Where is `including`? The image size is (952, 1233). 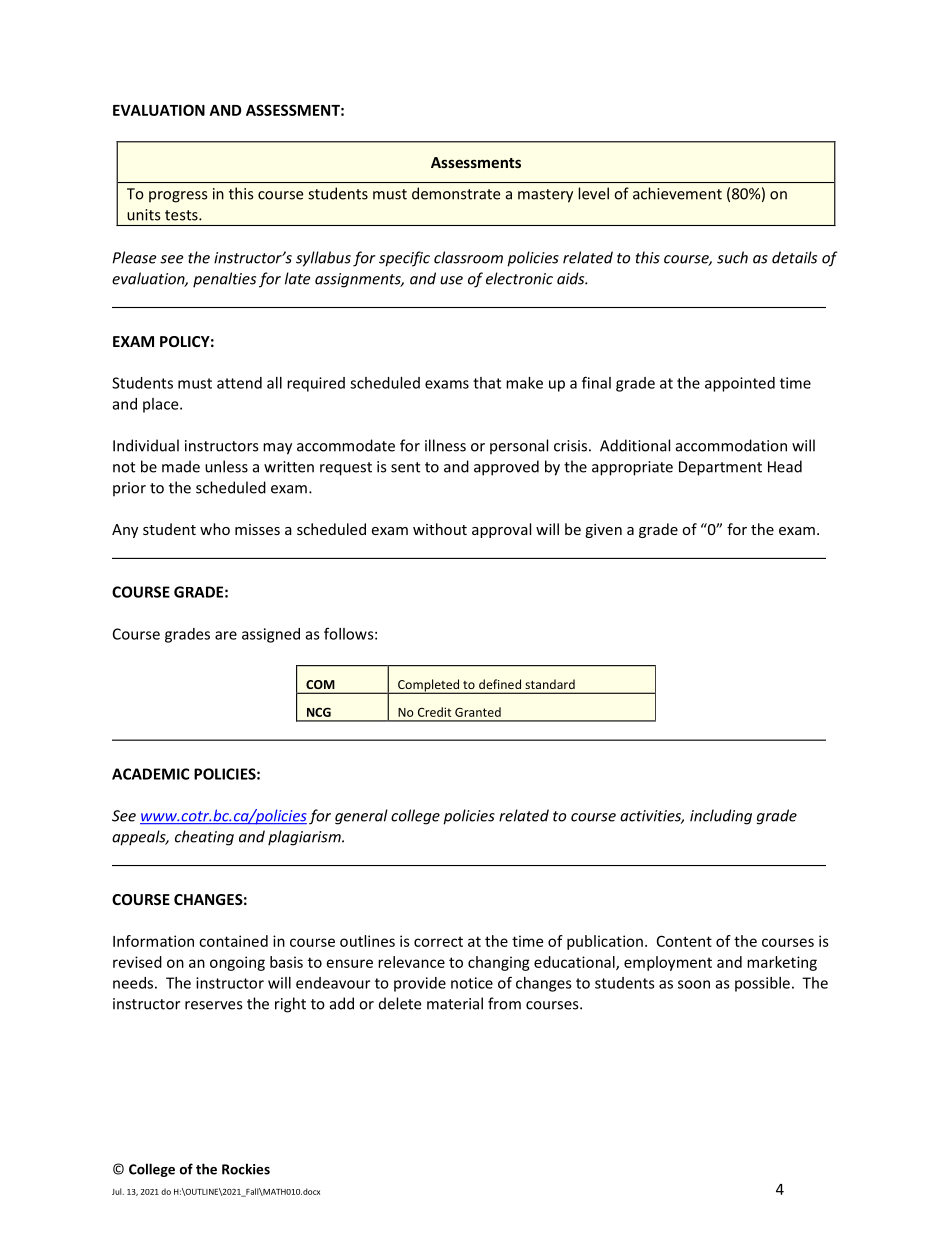 including is located at coordinates (721, 817).
